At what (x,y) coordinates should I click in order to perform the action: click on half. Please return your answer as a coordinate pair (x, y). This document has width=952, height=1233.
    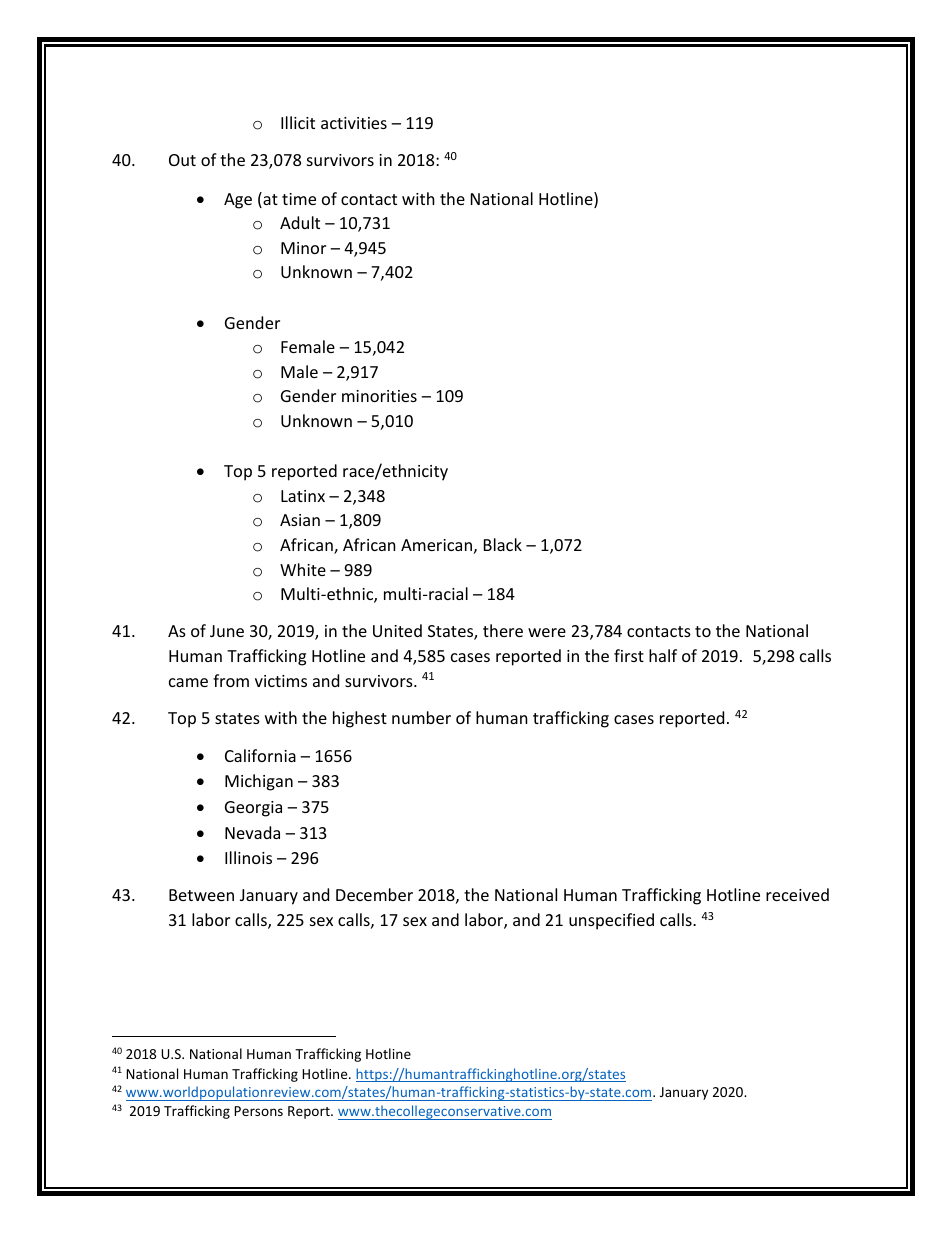
    Looking at the image, I should click on (663, 655).
